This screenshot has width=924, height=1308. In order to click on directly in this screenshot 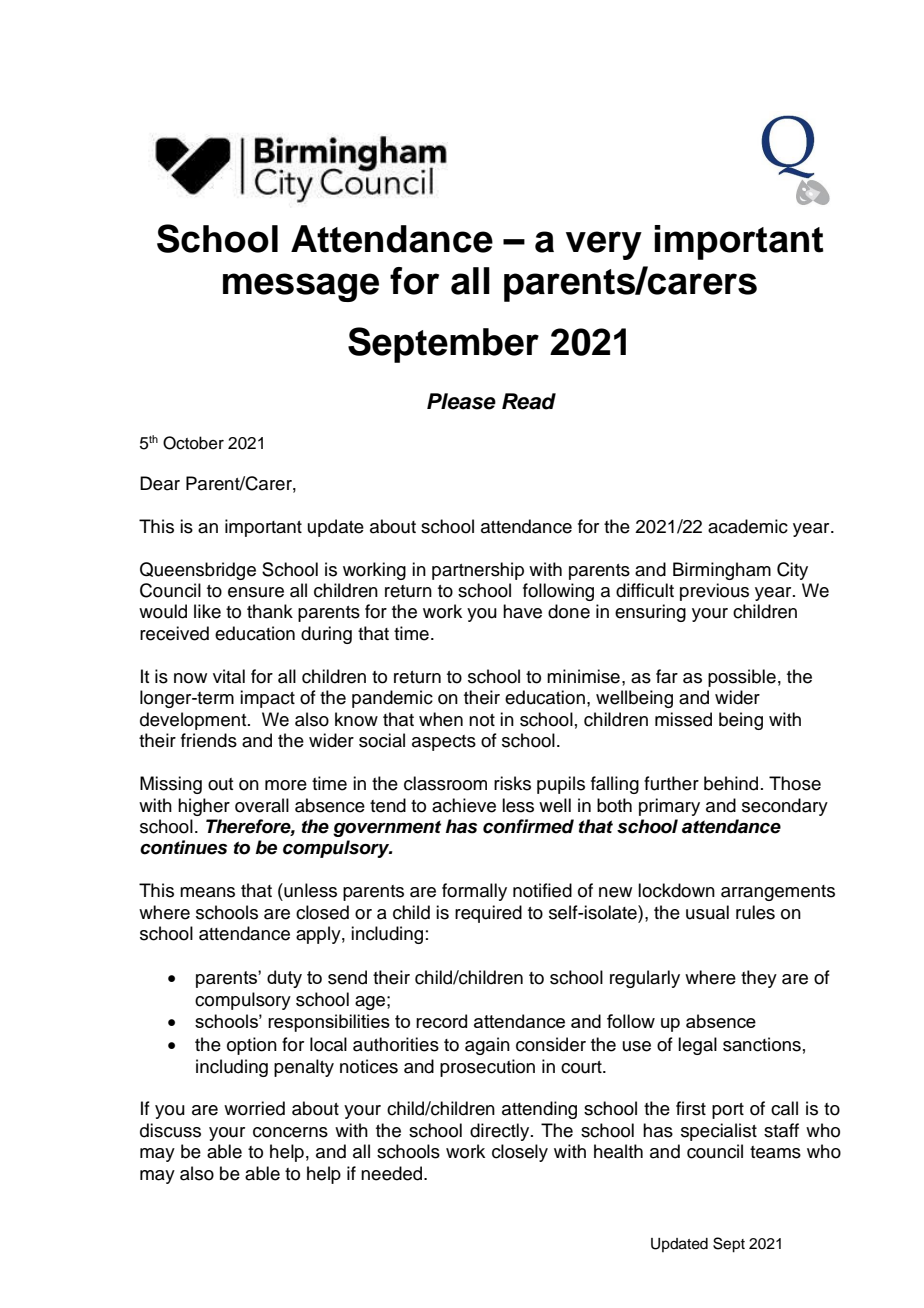, I will do `click(501, 1132)`.
